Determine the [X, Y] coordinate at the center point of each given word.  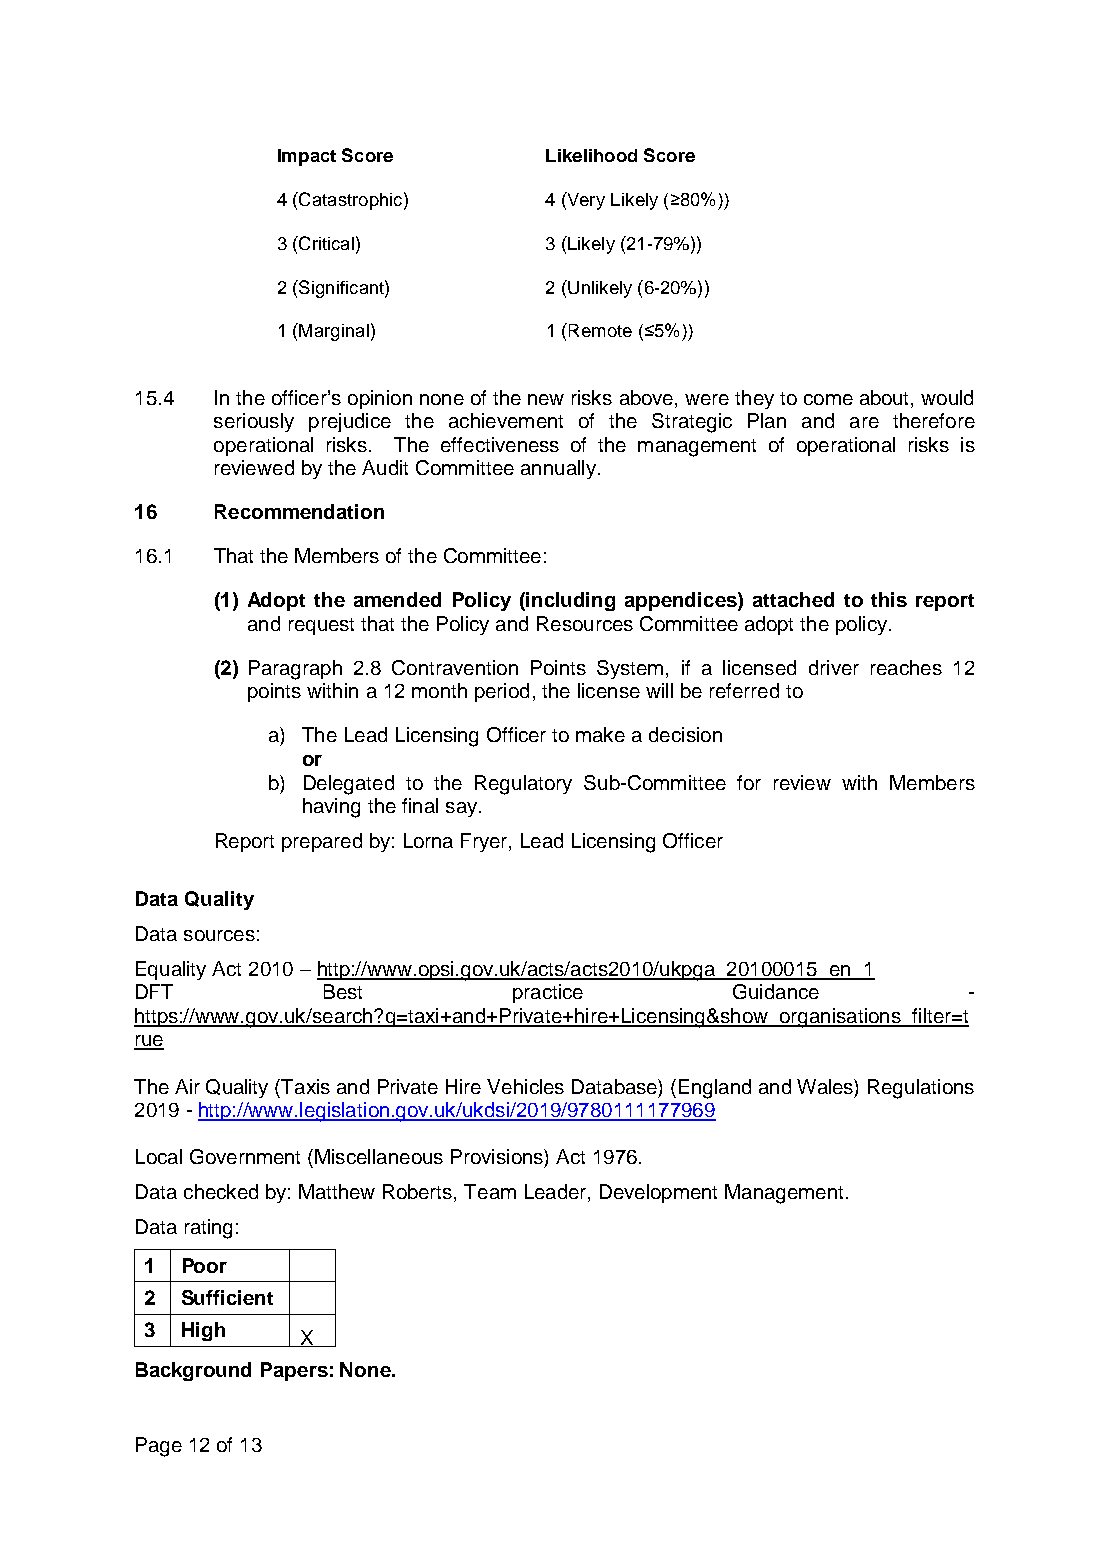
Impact [307, 157]
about [886, 397]
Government [245, 1156]
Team [490, 1191]
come [828, 399]
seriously [254, 422]
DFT [154, 991]
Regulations [921, 1089]
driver [834, 667]
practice [548, 993]
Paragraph [295, 670]
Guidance [776, 991]
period [502, 692]
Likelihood [591, 155]
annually [558, 469]
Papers [294, 1371]
